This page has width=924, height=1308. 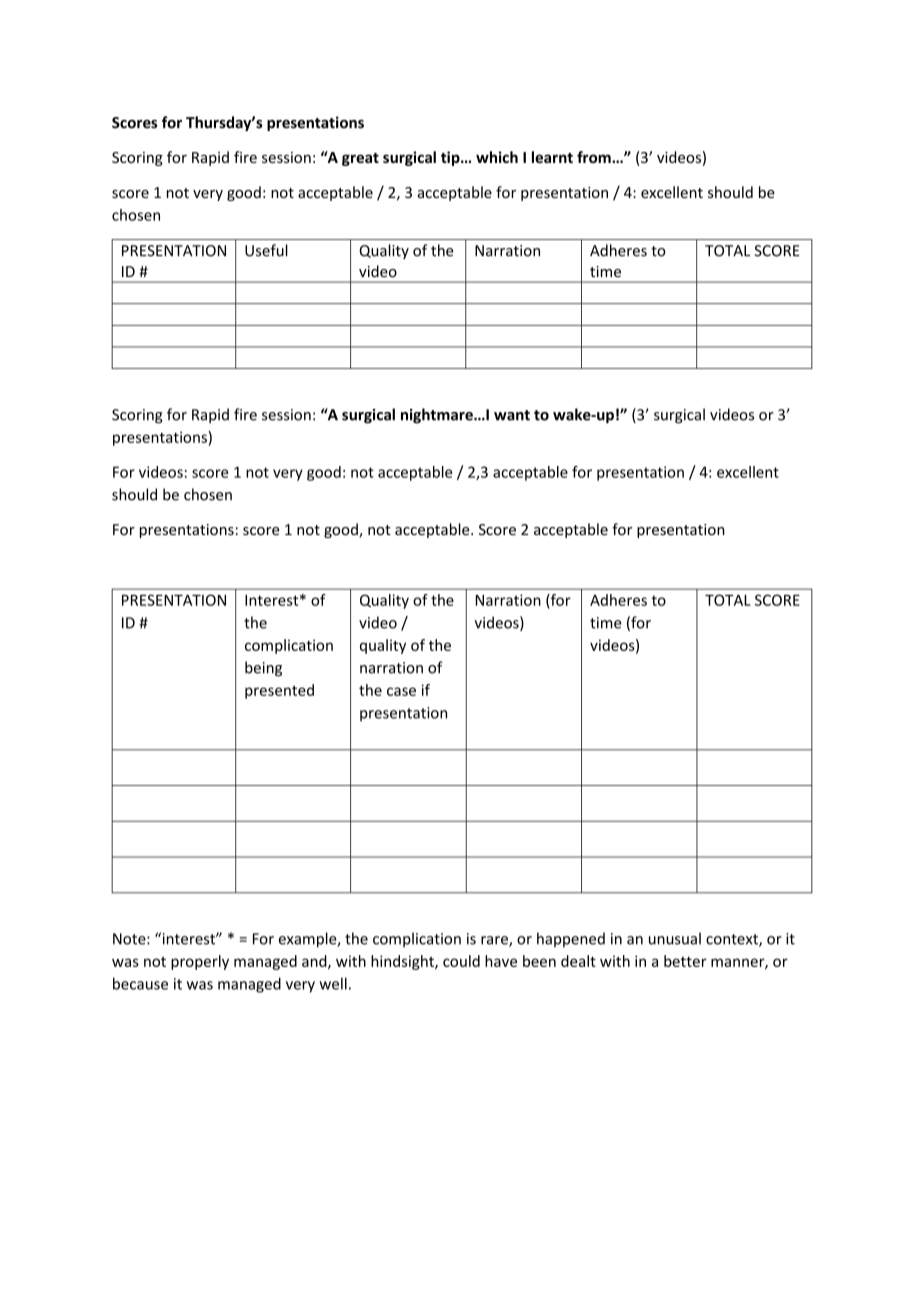 I want to click on case, so click(x=401, y=691).
